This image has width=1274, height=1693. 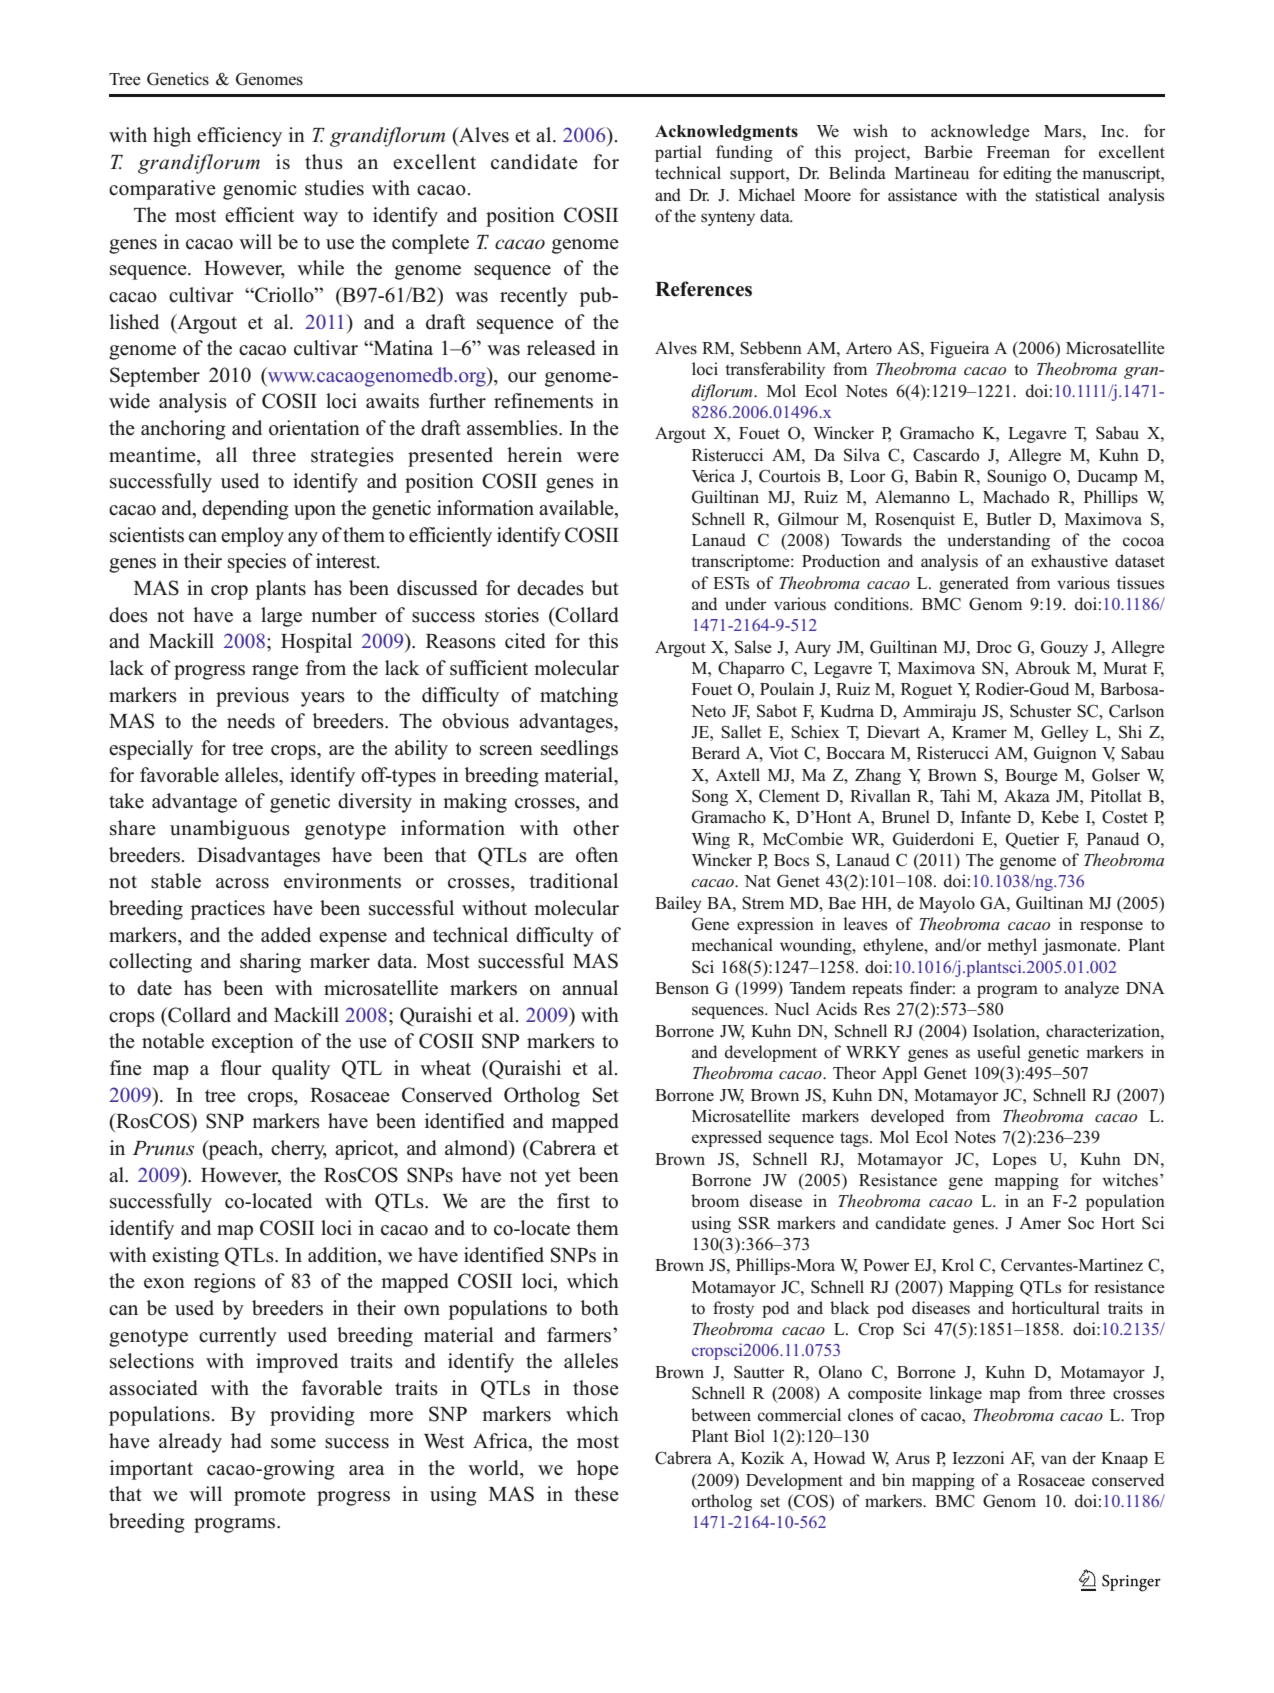 I want to click on editing, so click(x=1027, y=174).
